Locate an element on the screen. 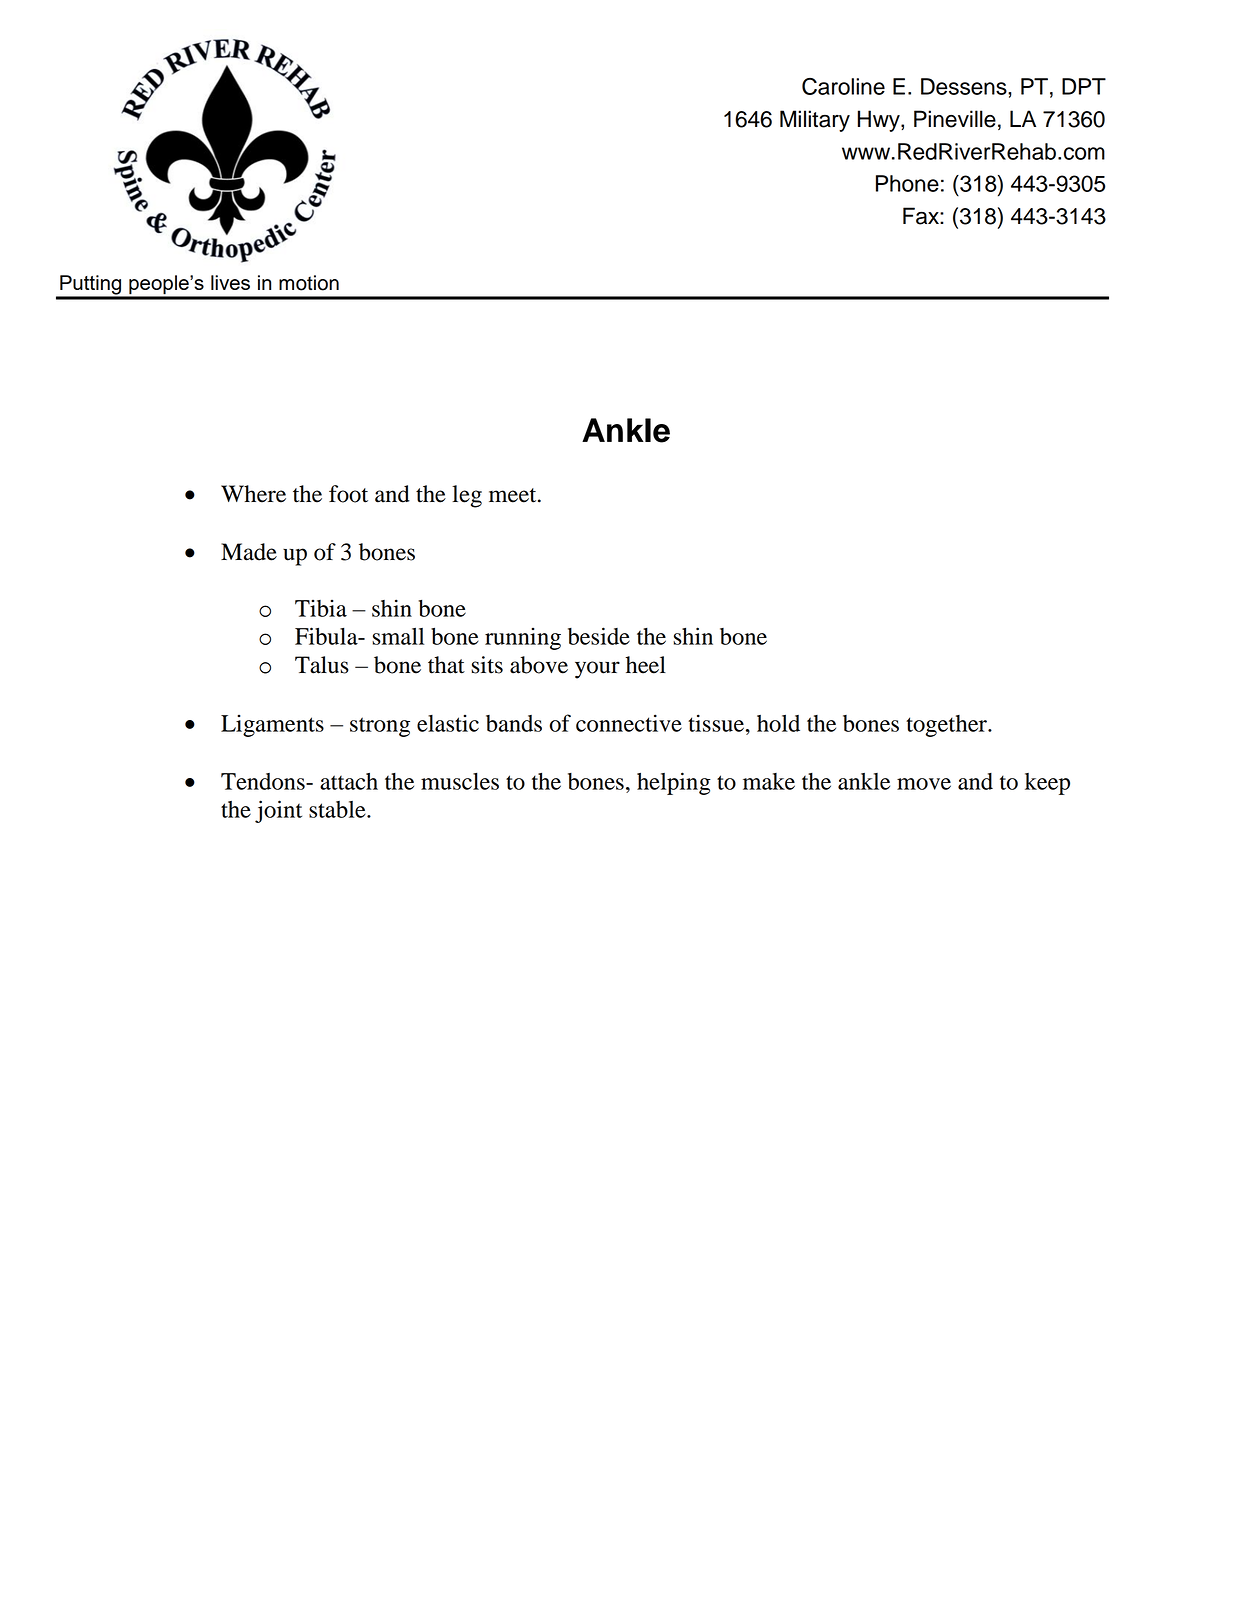 This screenshot has width=1253, height=1621. leg is located at coordinates (467, 496).
